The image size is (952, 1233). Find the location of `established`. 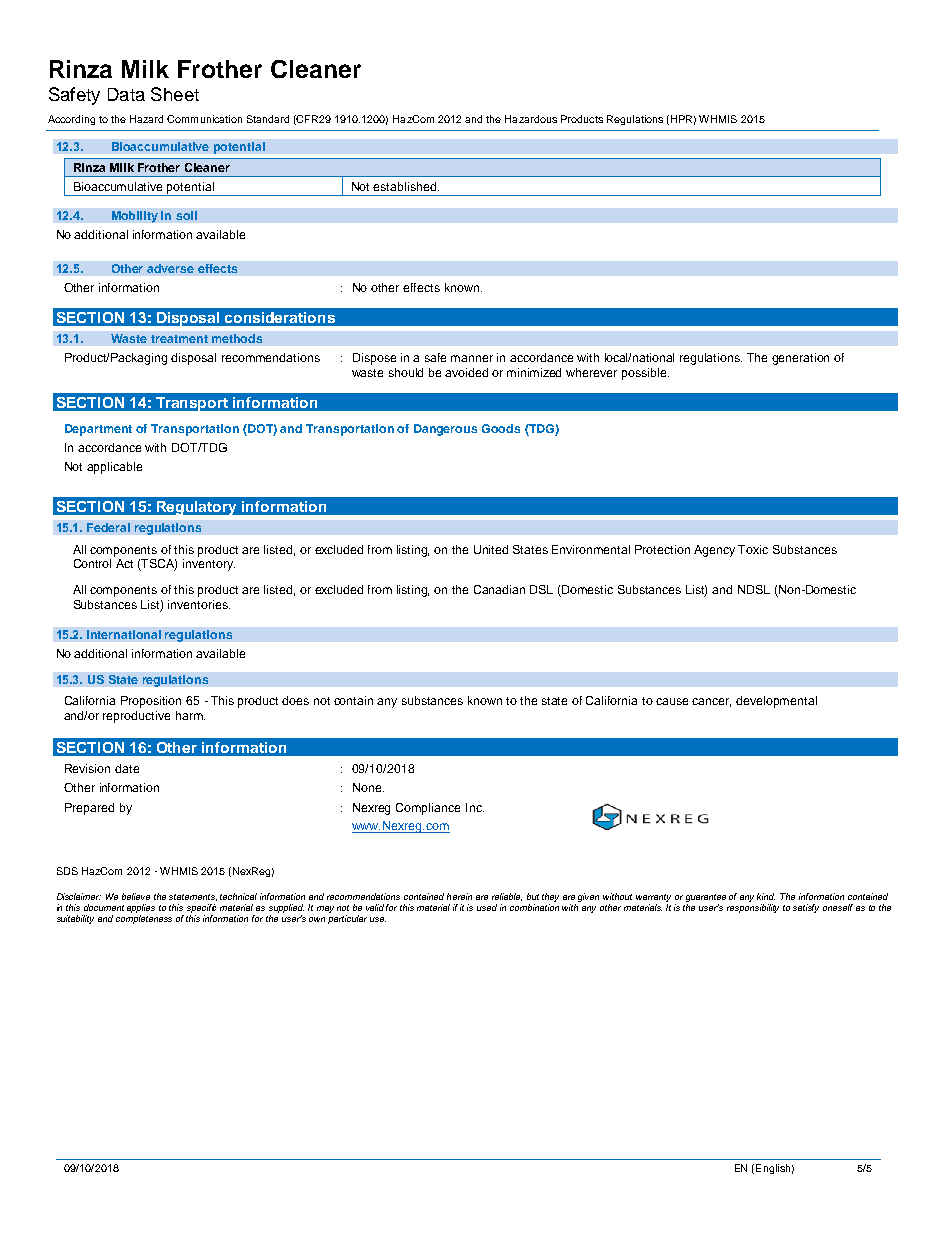

established is located at coordinates (406, 186).
